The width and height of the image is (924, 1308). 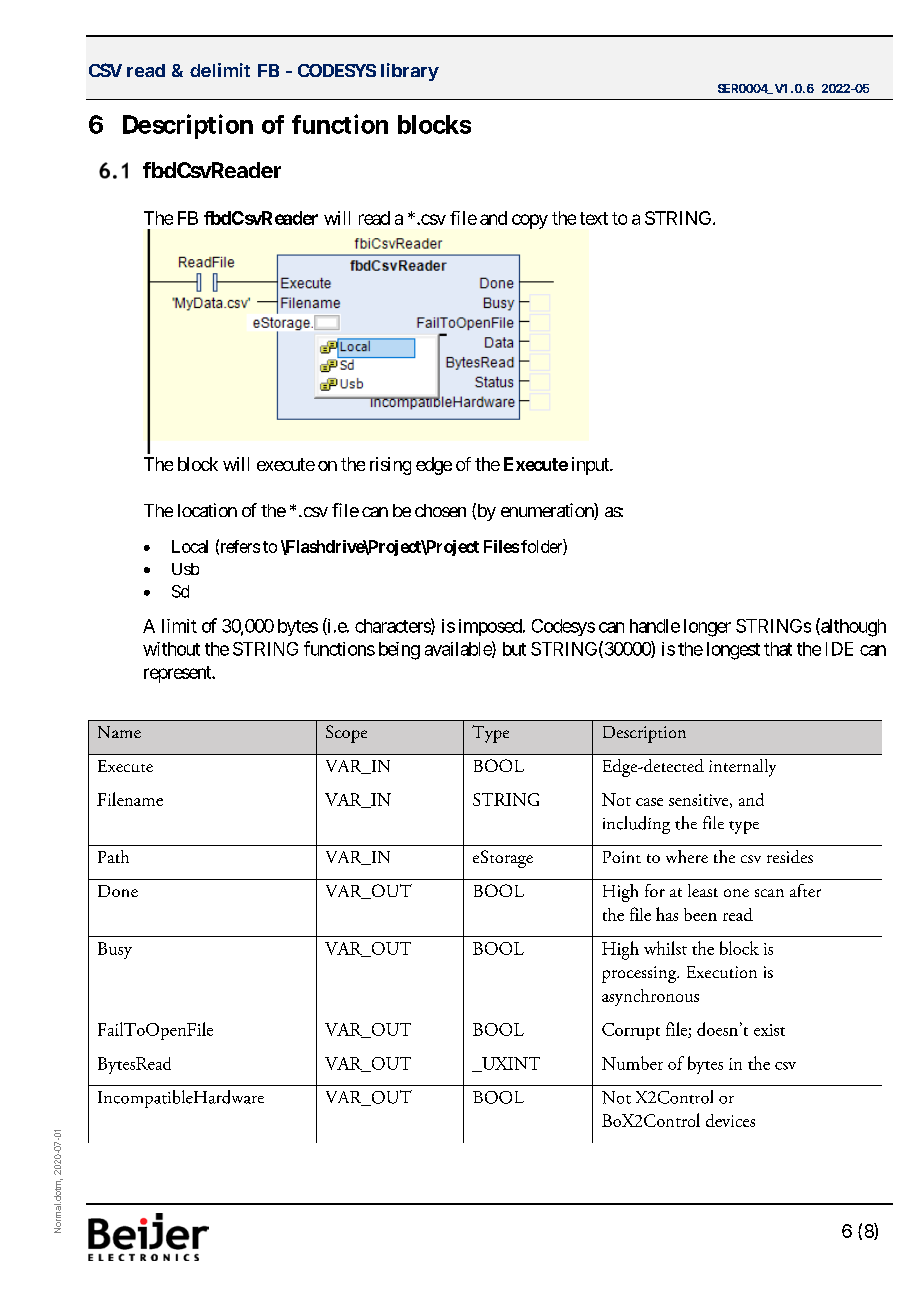 I want to click on Usb, so click(x=185, y=569).
